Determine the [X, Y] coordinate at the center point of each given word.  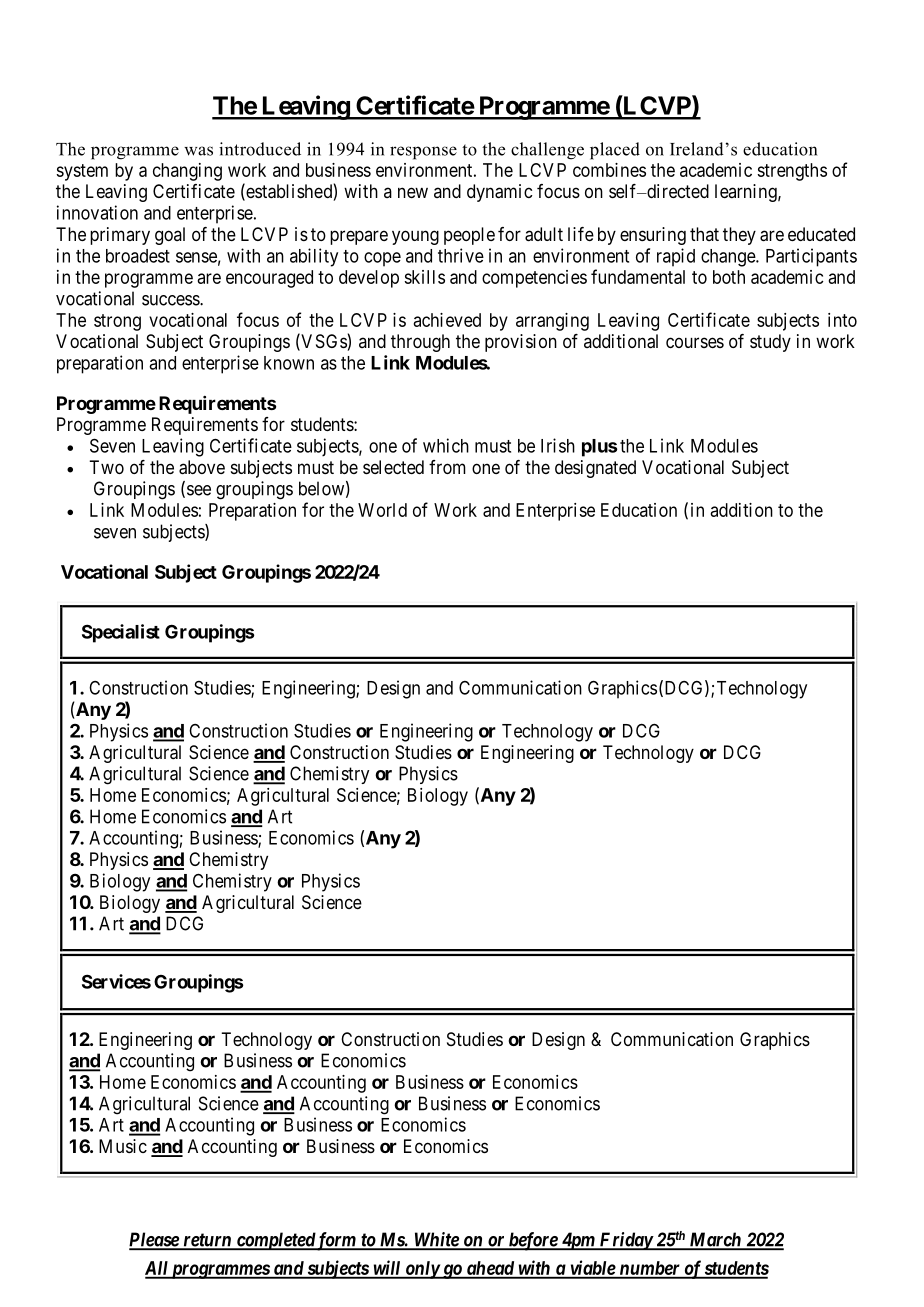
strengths [792, 172]
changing [187, 172]
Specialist [121, 633]
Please [154, 1240]
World [382, 510]
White [436, 1240]
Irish [558, 445]
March [715, 1240]
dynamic [499, 193]
